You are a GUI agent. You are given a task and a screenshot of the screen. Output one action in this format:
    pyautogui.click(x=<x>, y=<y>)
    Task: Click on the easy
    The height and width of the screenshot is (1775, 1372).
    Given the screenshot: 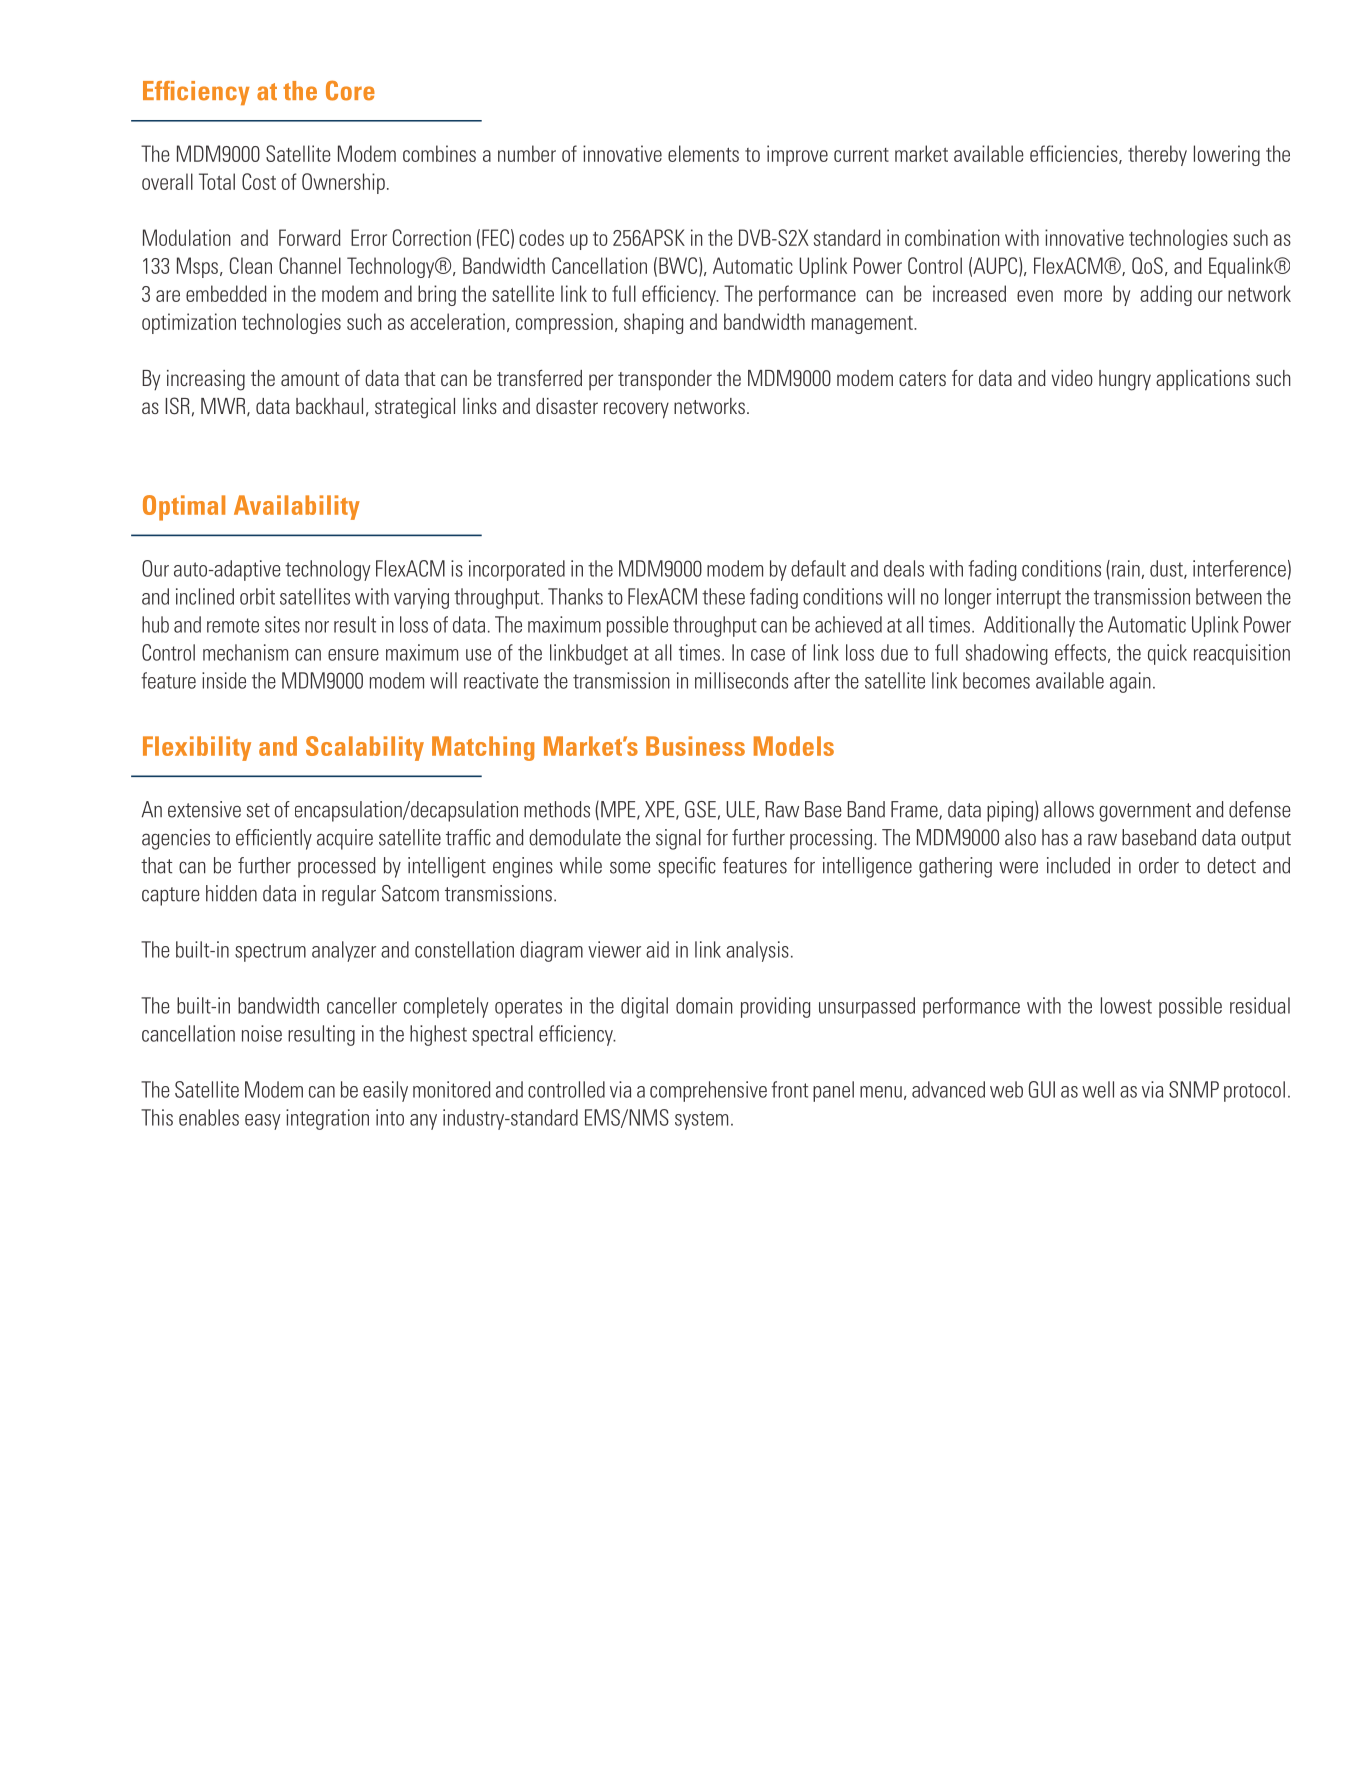 What is the action you would take?
    pyautogui.click(x=262, y=1122)
